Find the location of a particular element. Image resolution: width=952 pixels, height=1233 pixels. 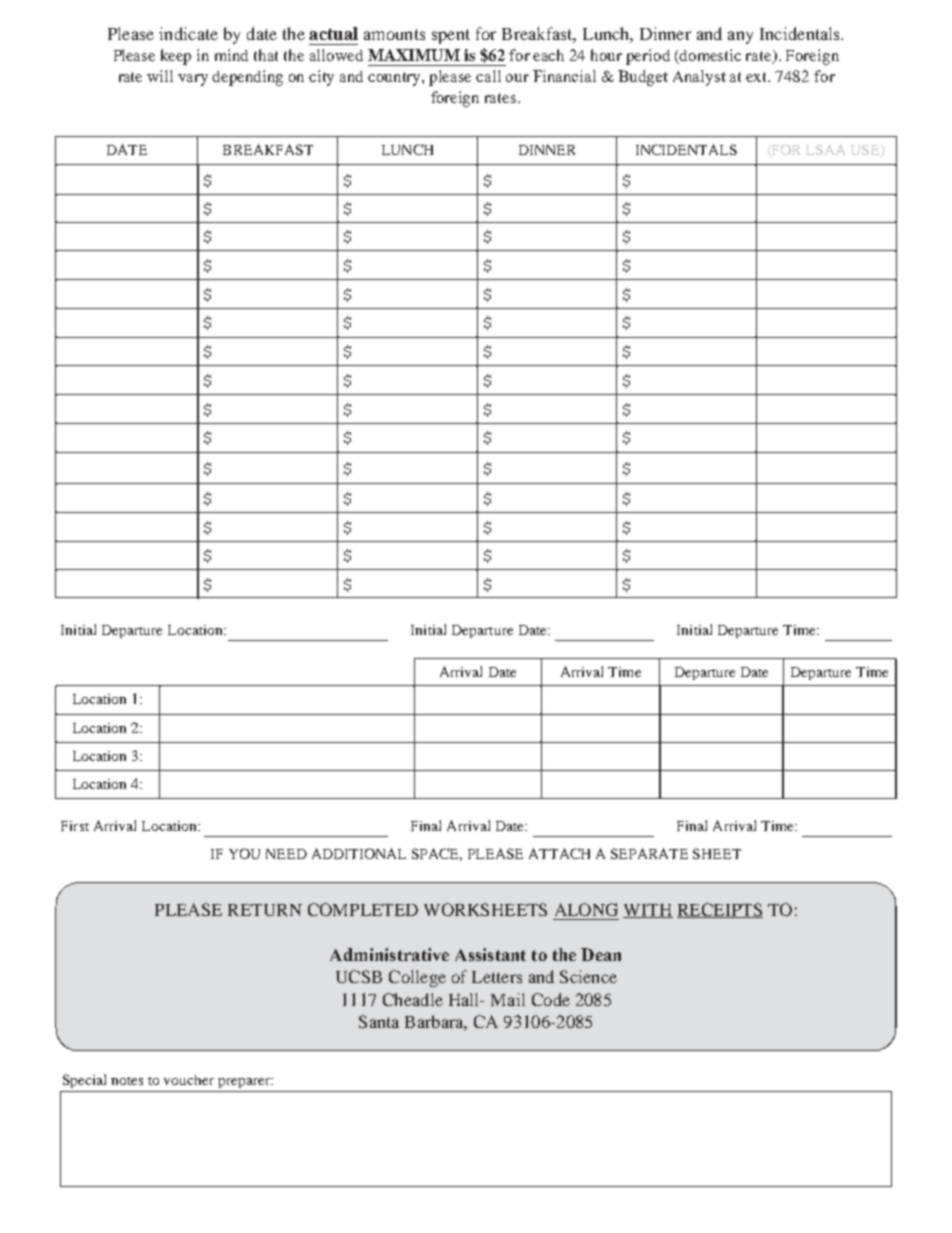

call is located at coordinates (488, 76).
